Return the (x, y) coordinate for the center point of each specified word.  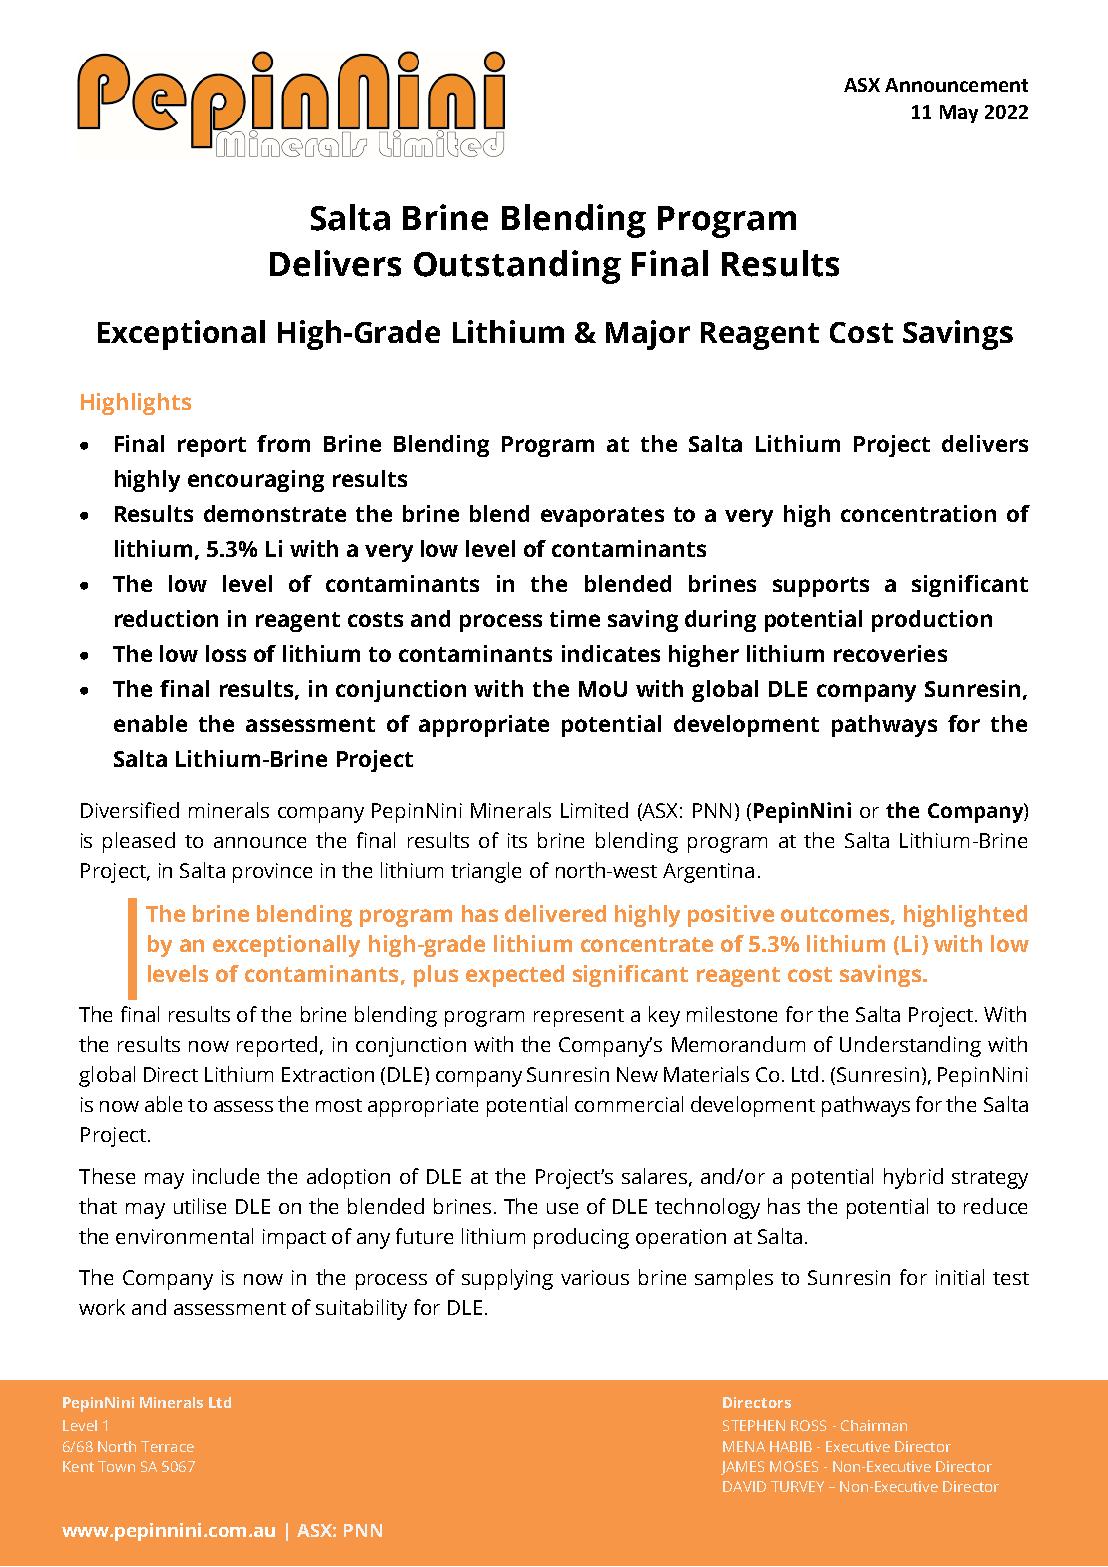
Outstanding (517, 267)
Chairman (874, 1425)
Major (648, 335)
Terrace (167, 1446)
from (283, 443)
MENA (744, 1446)
